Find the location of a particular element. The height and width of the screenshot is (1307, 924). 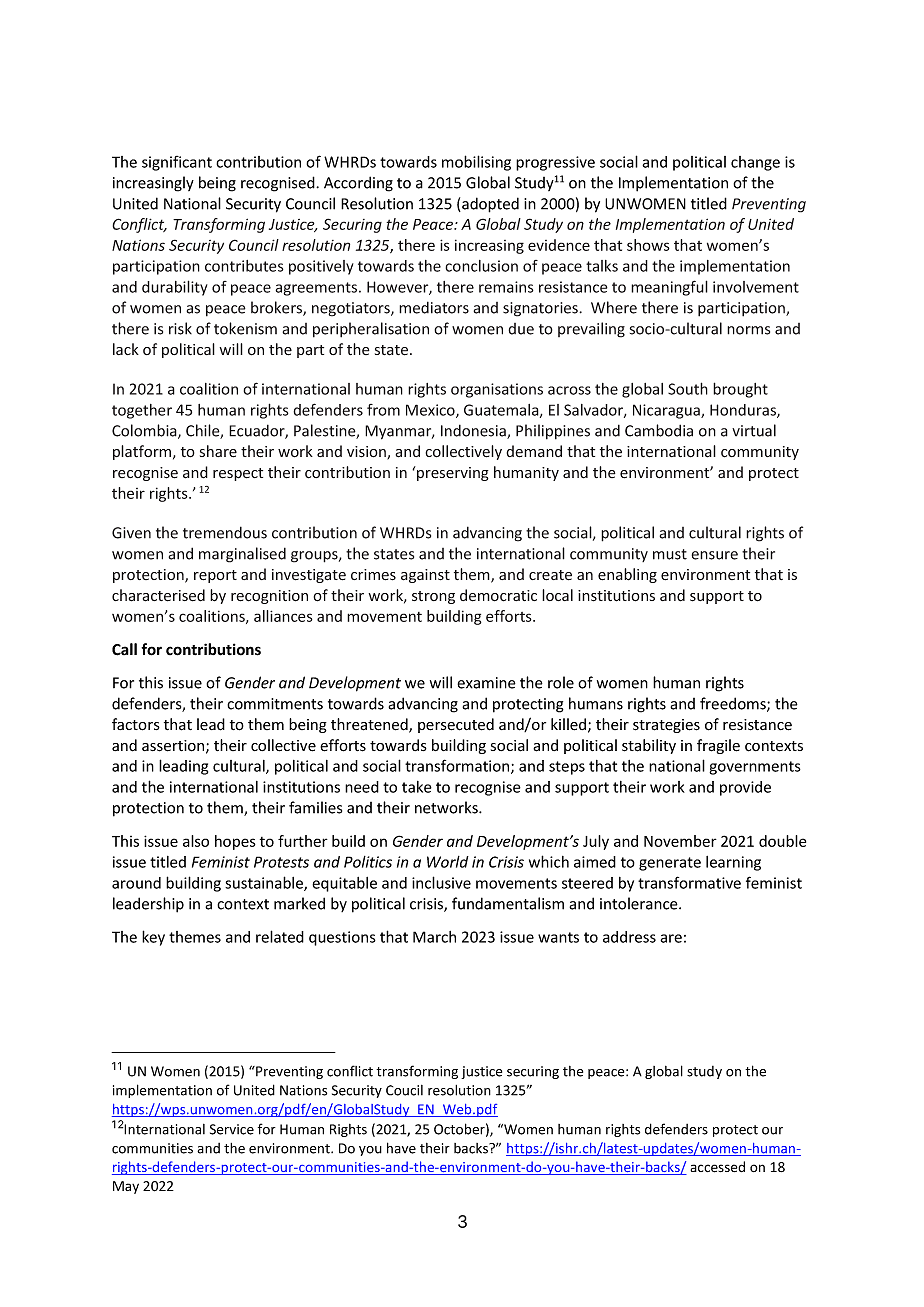

adopted is located at coordinates (489, 205).
